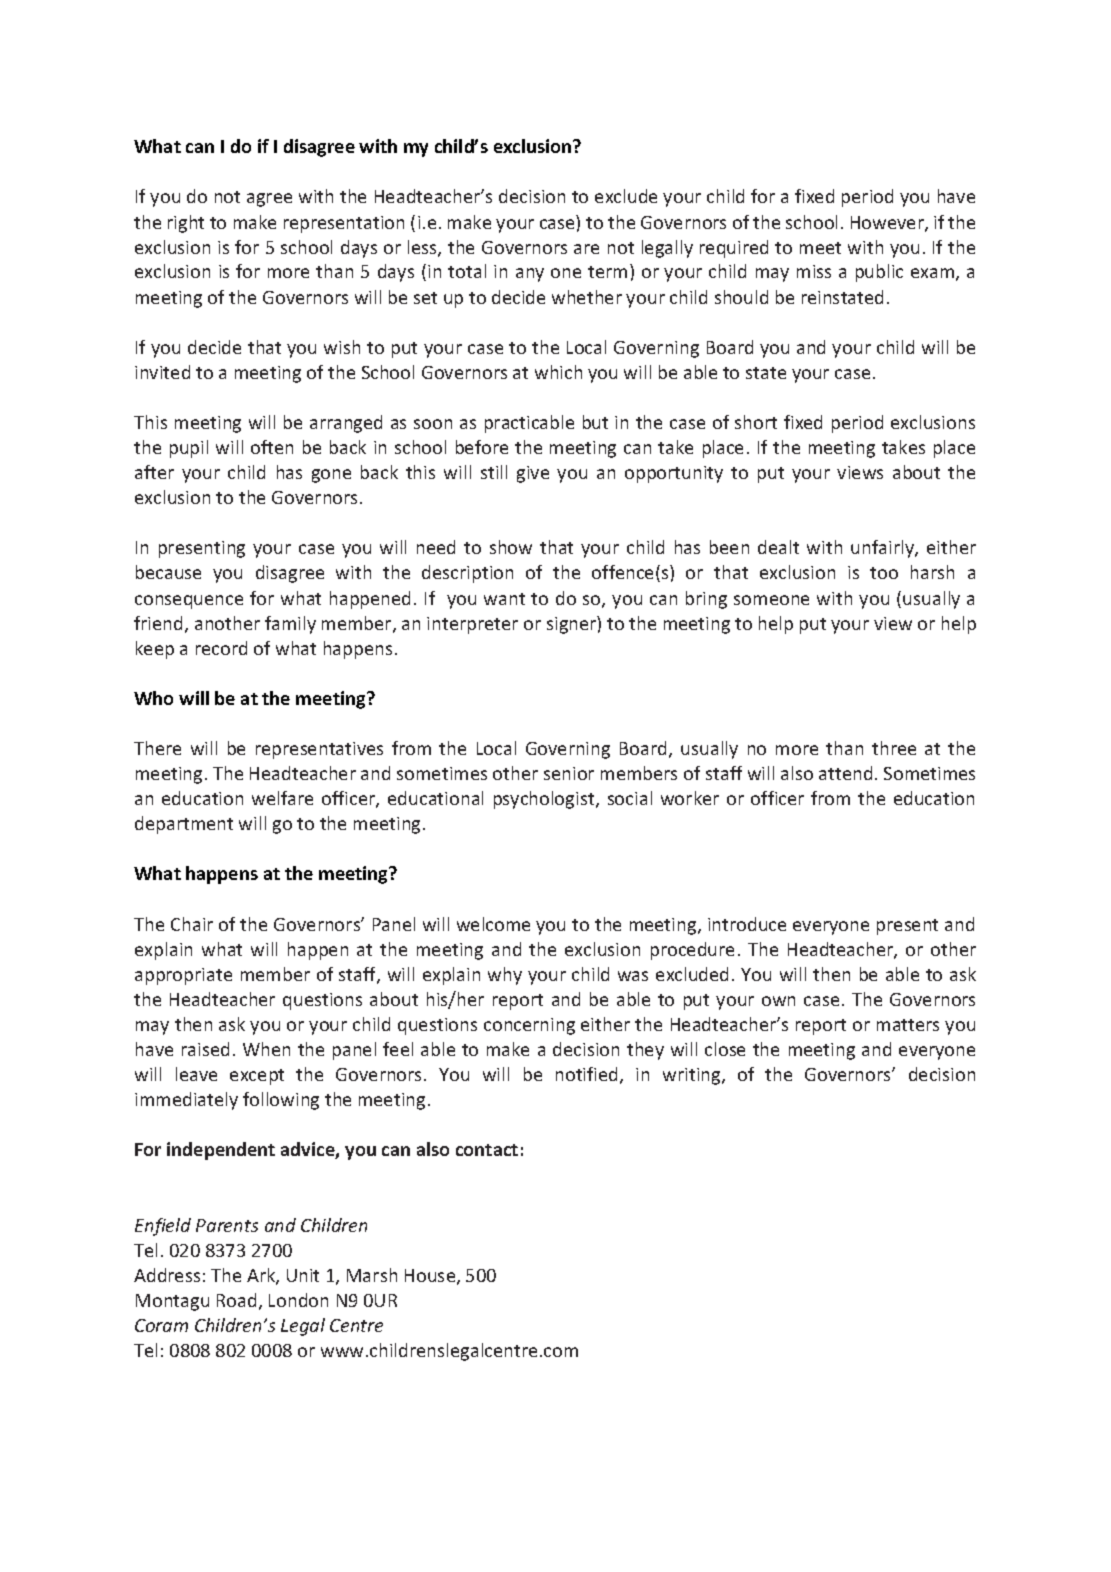  Describe the element at coordinates (845, 773) in the screenshot. I see `attend` at that location.
